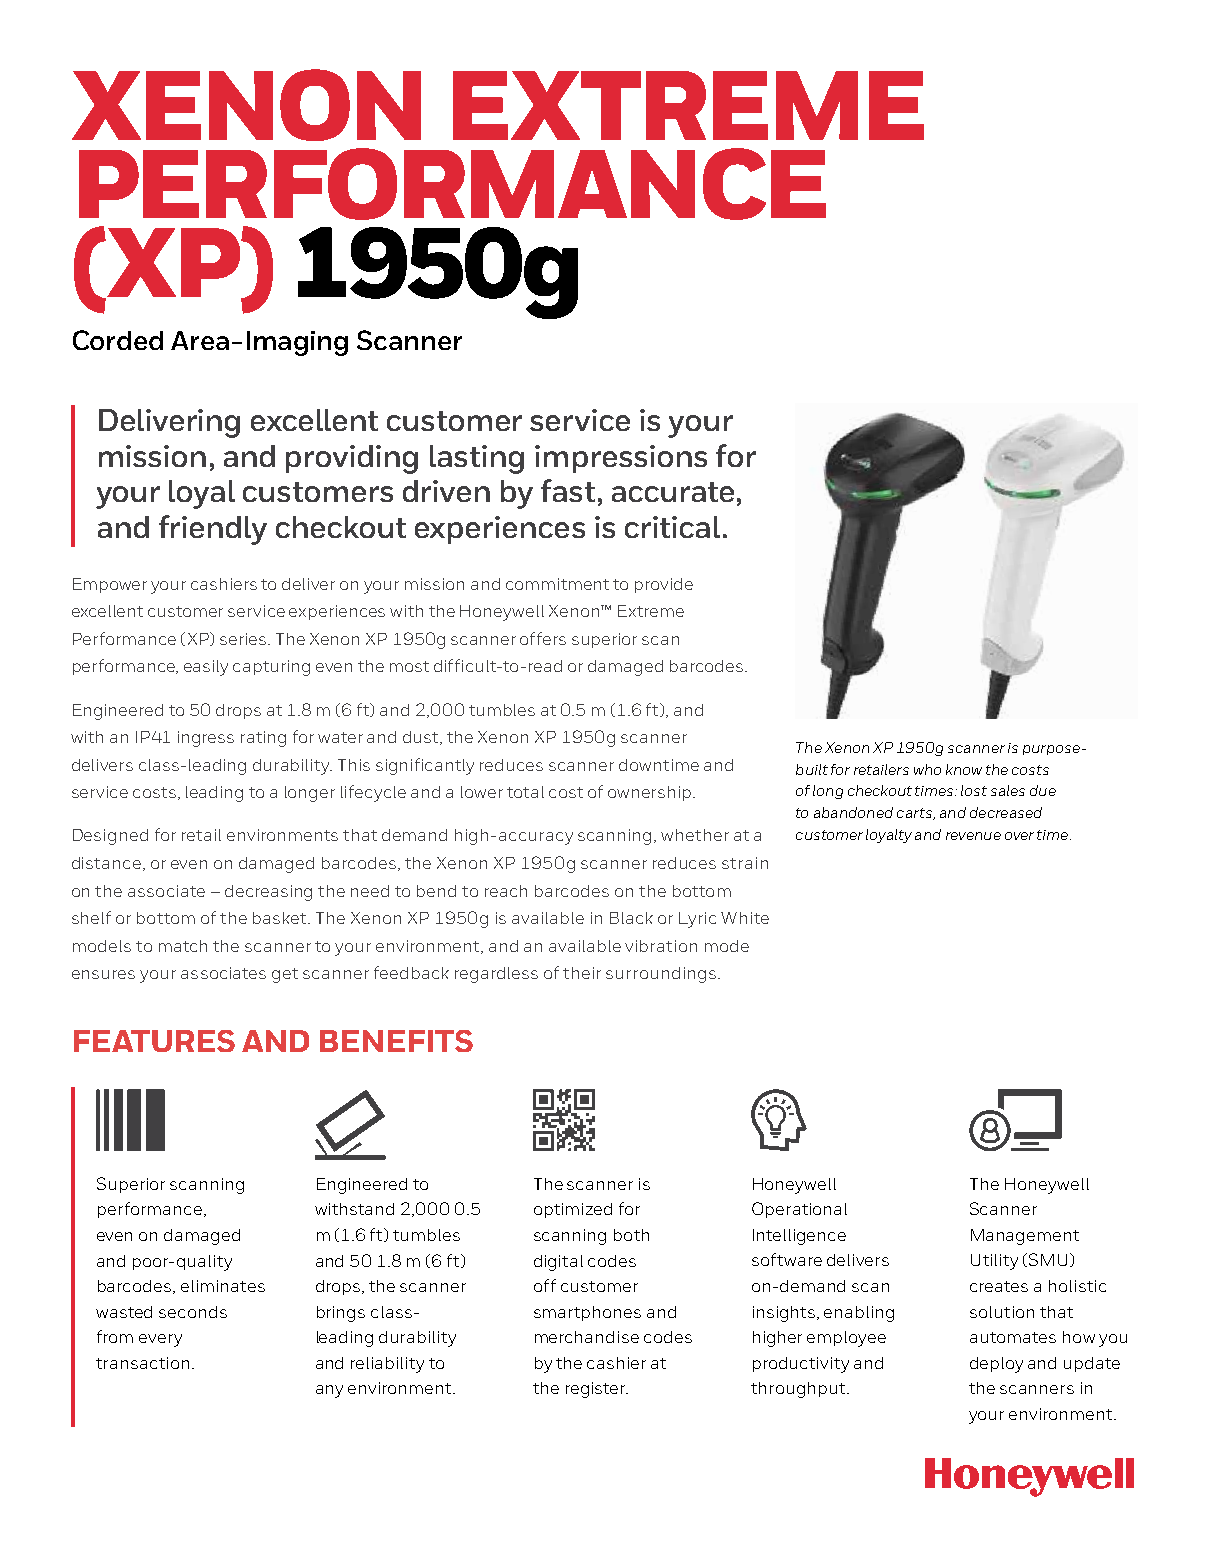 The image size is (1205, 1559). What do you see at coordinates (154, 1041) in the page?
I see `FEATURES` at bounding box center [154, 1041].
